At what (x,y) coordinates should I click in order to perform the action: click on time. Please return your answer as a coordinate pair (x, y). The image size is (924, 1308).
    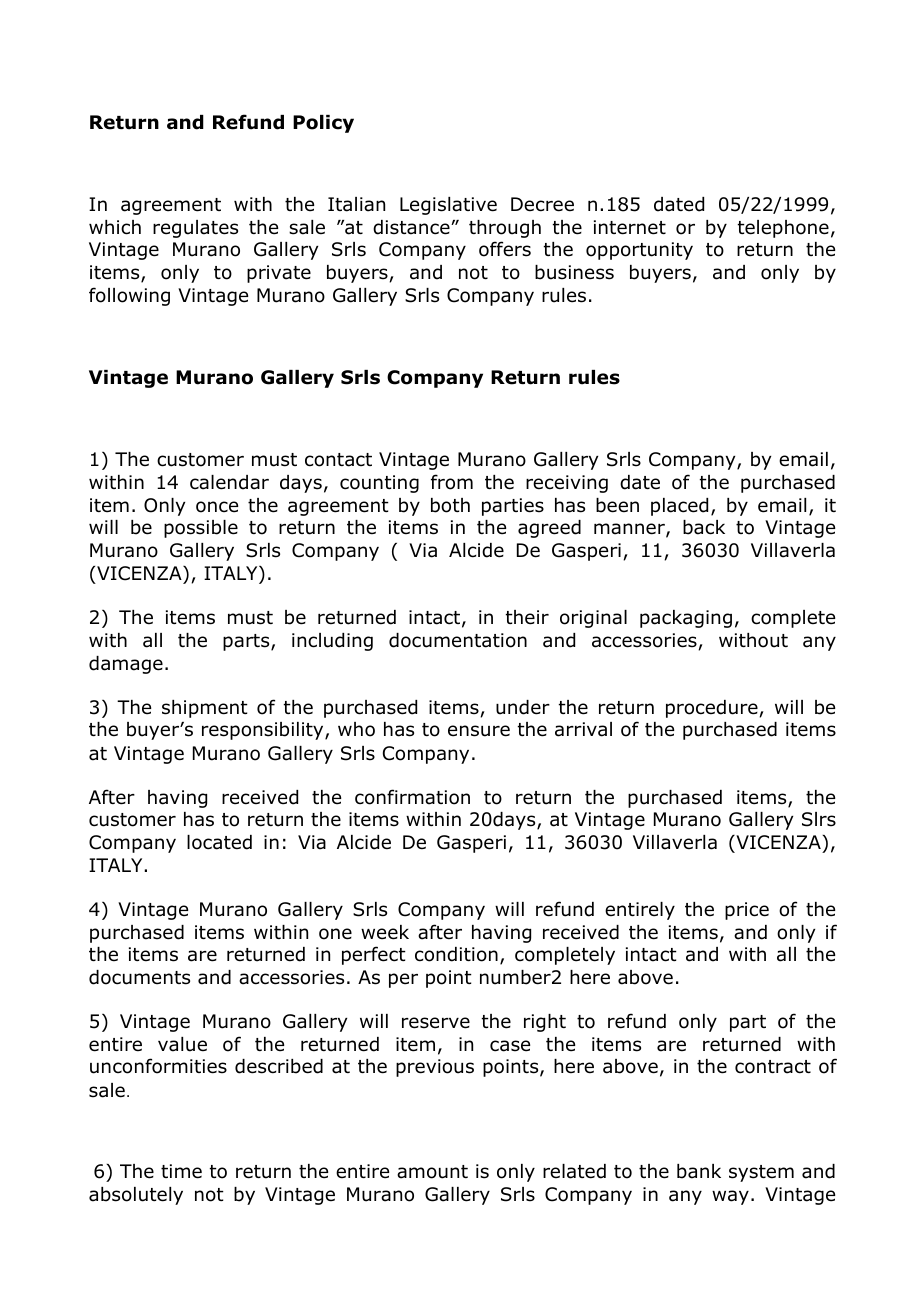
    Looking at the image, I should click on (181, 1171).
